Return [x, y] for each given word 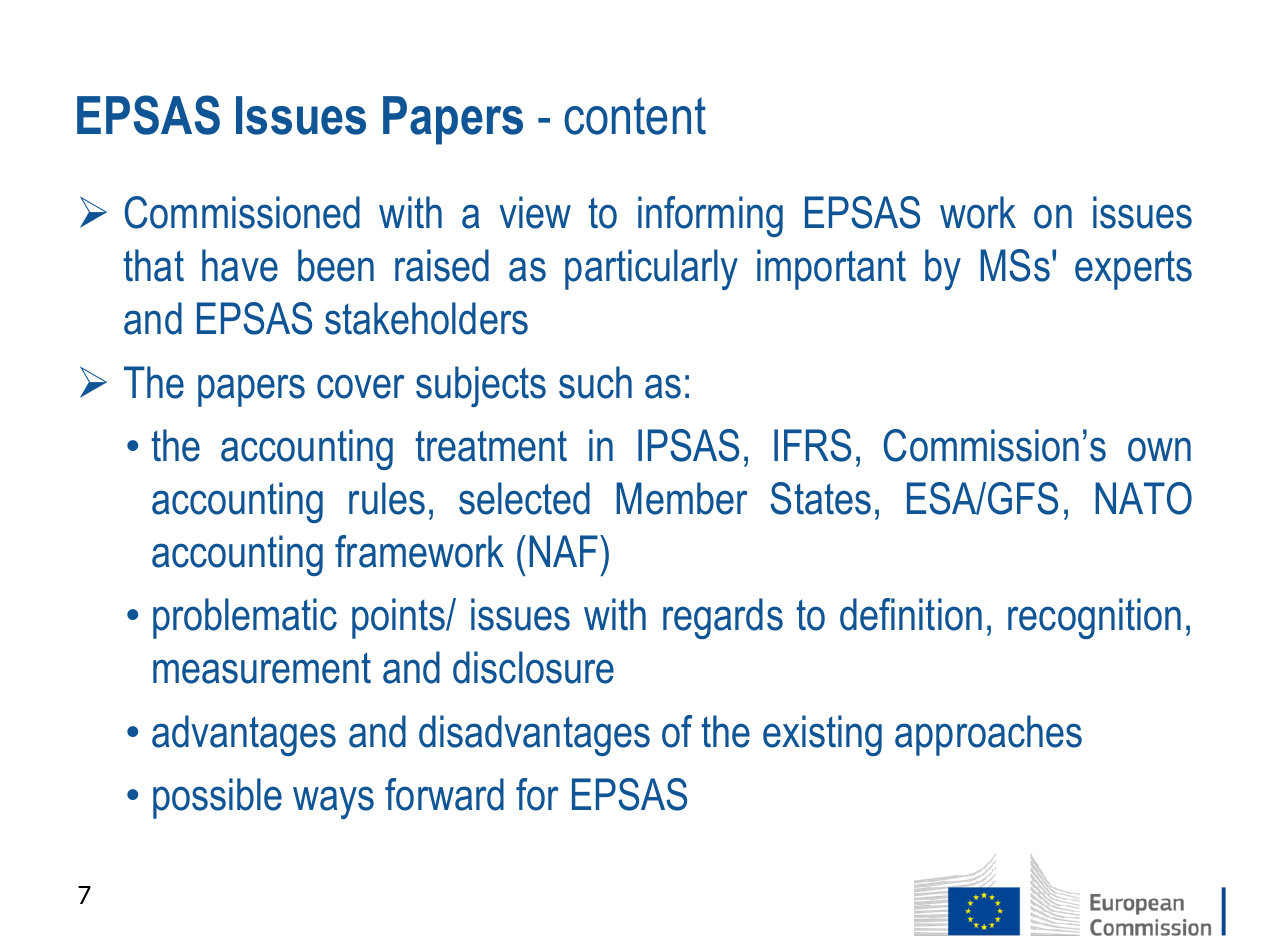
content [635, 116]
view [535, 212]
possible [217, 798]
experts [1133, 270]
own [1159, 449]
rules [387, 498]
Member [682, 498]
